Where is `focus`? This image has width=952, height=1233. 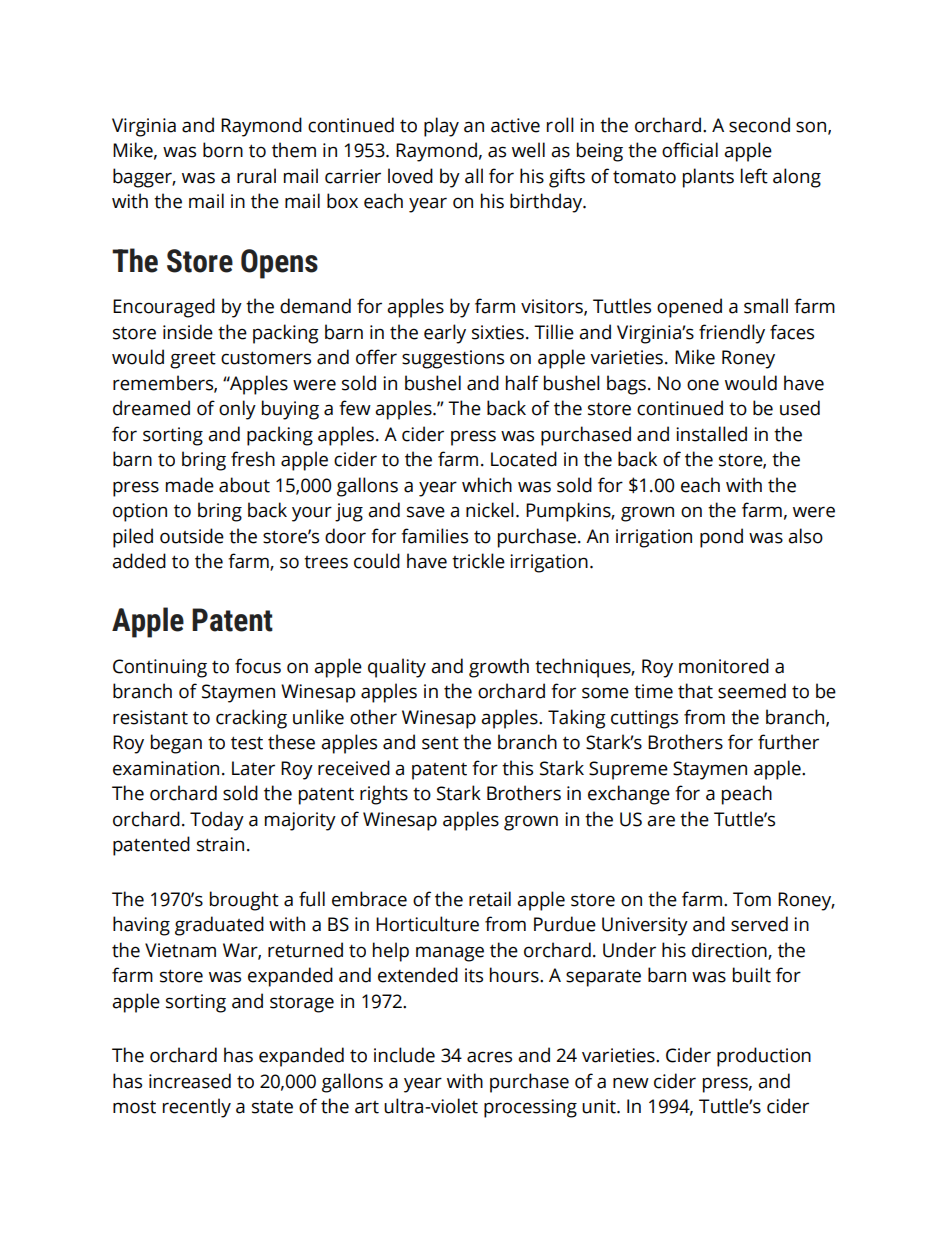
focus is located at coordinates (258, 666).
